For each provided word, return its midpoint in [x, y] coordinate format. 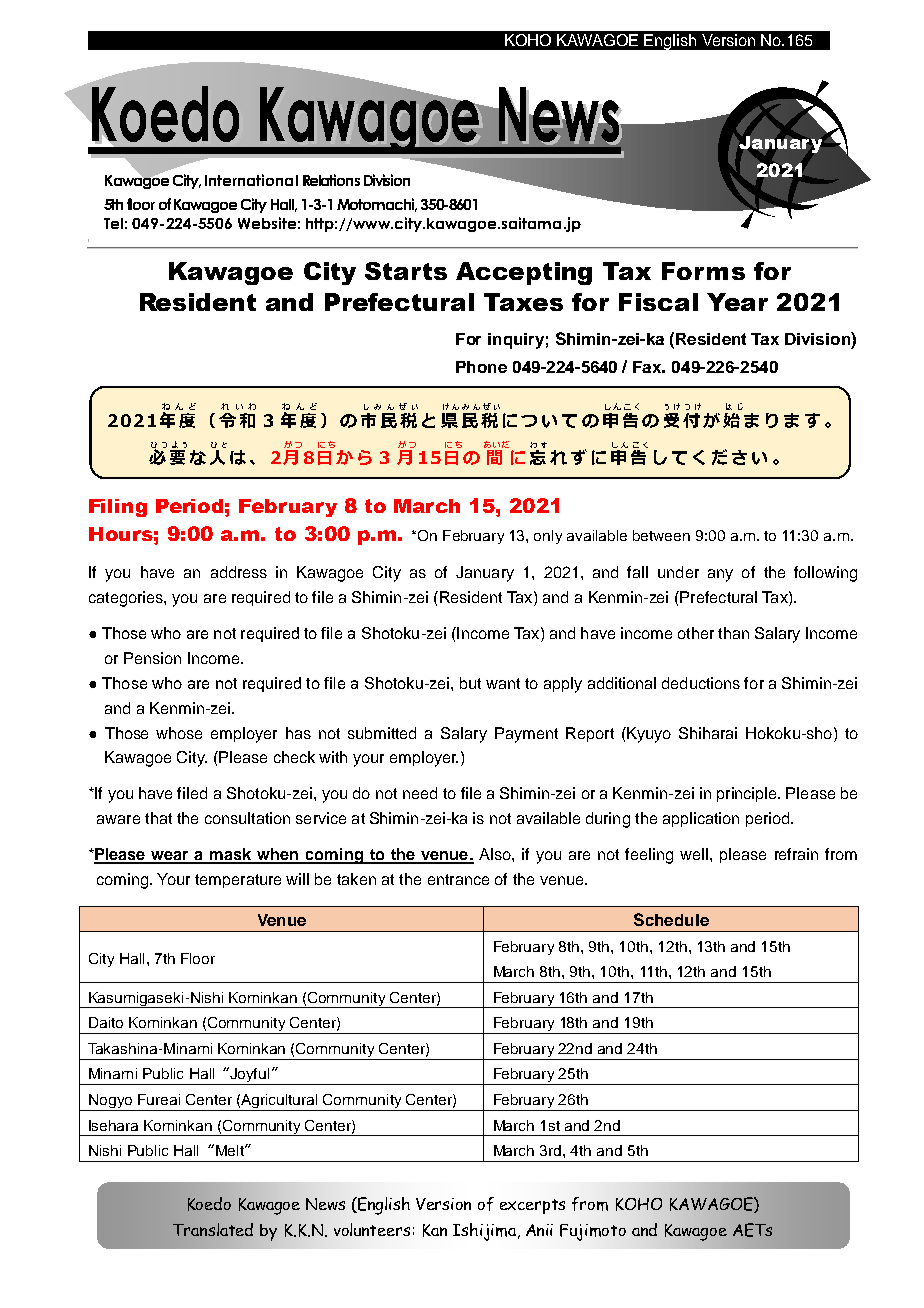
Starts [406, 271]
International [251, 180]
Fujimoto [593, 1232]
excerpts [532, 1206]
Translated [213, 1229]
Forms [703, 271]
